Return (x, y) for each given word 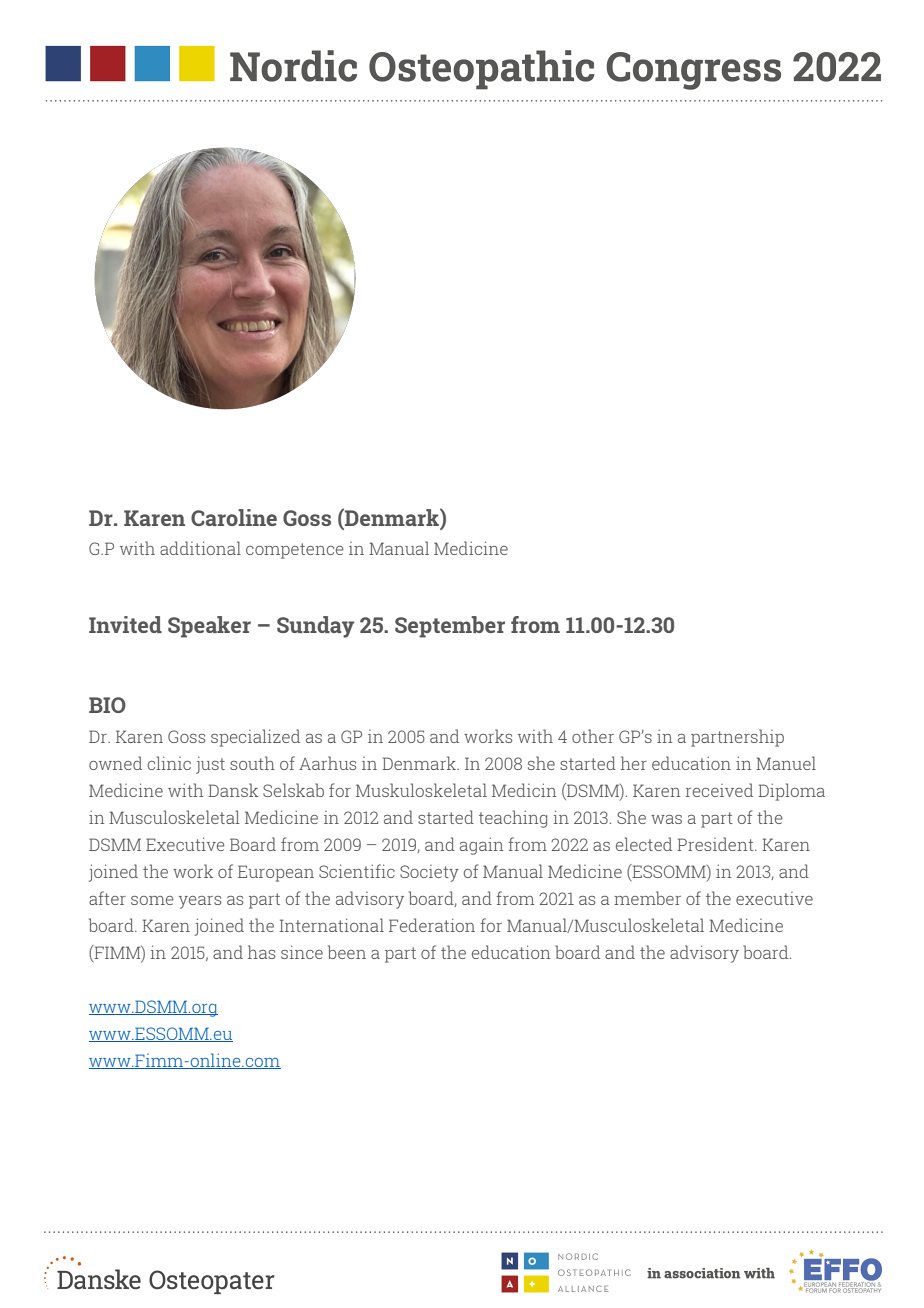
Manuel (786, 763)
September (450, 627)
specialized (255, 738)
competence (295, 551)
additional (200, 548)
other (593, 736)
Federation (432, 925)
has (261, 952)
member (647, 898)
